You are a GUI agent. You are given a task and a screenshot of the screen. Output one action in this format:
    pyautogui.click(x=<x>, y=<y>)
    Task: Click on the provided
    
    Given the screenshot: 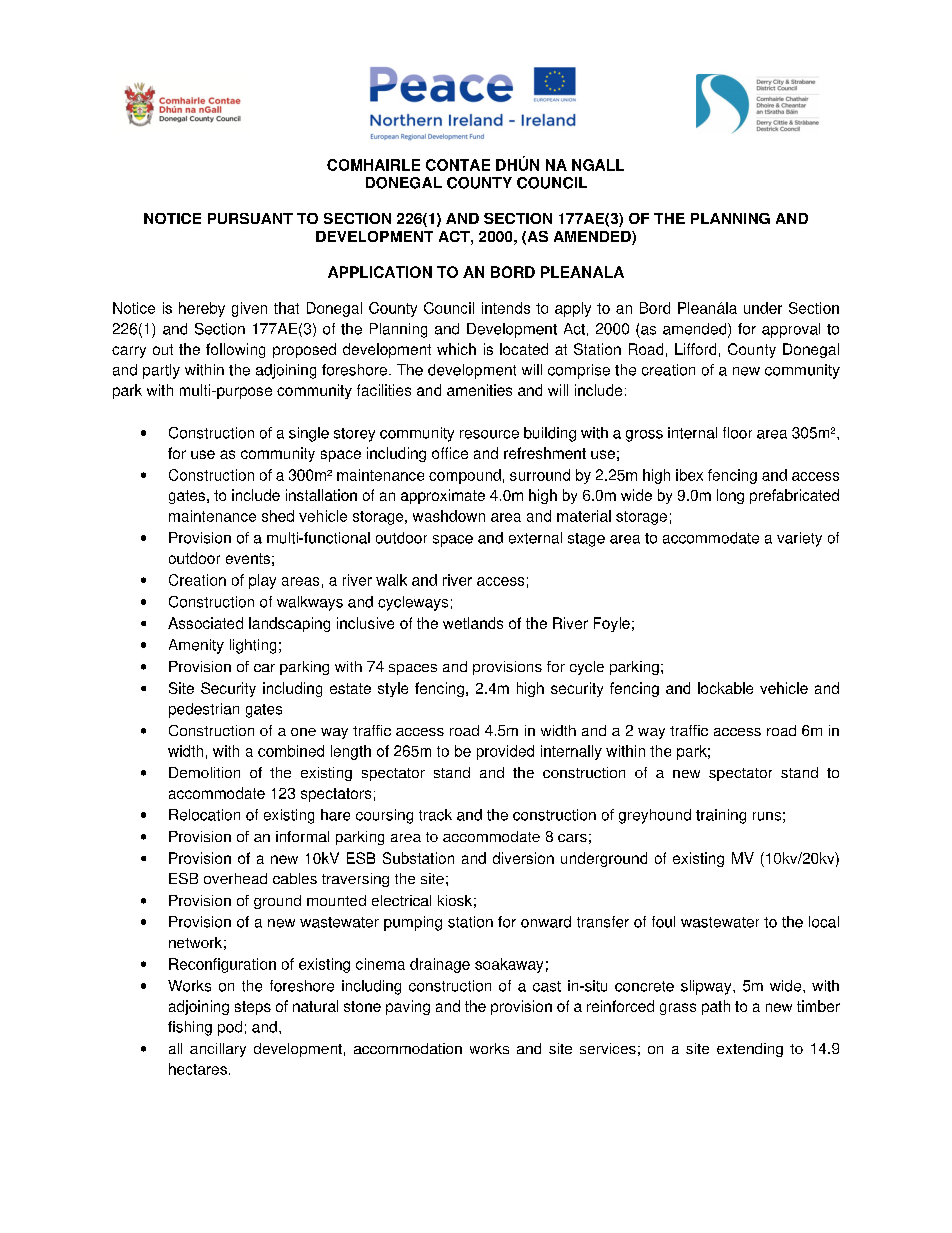 What is the action you would take?
    pyautogui.click(x=505, y=752)
